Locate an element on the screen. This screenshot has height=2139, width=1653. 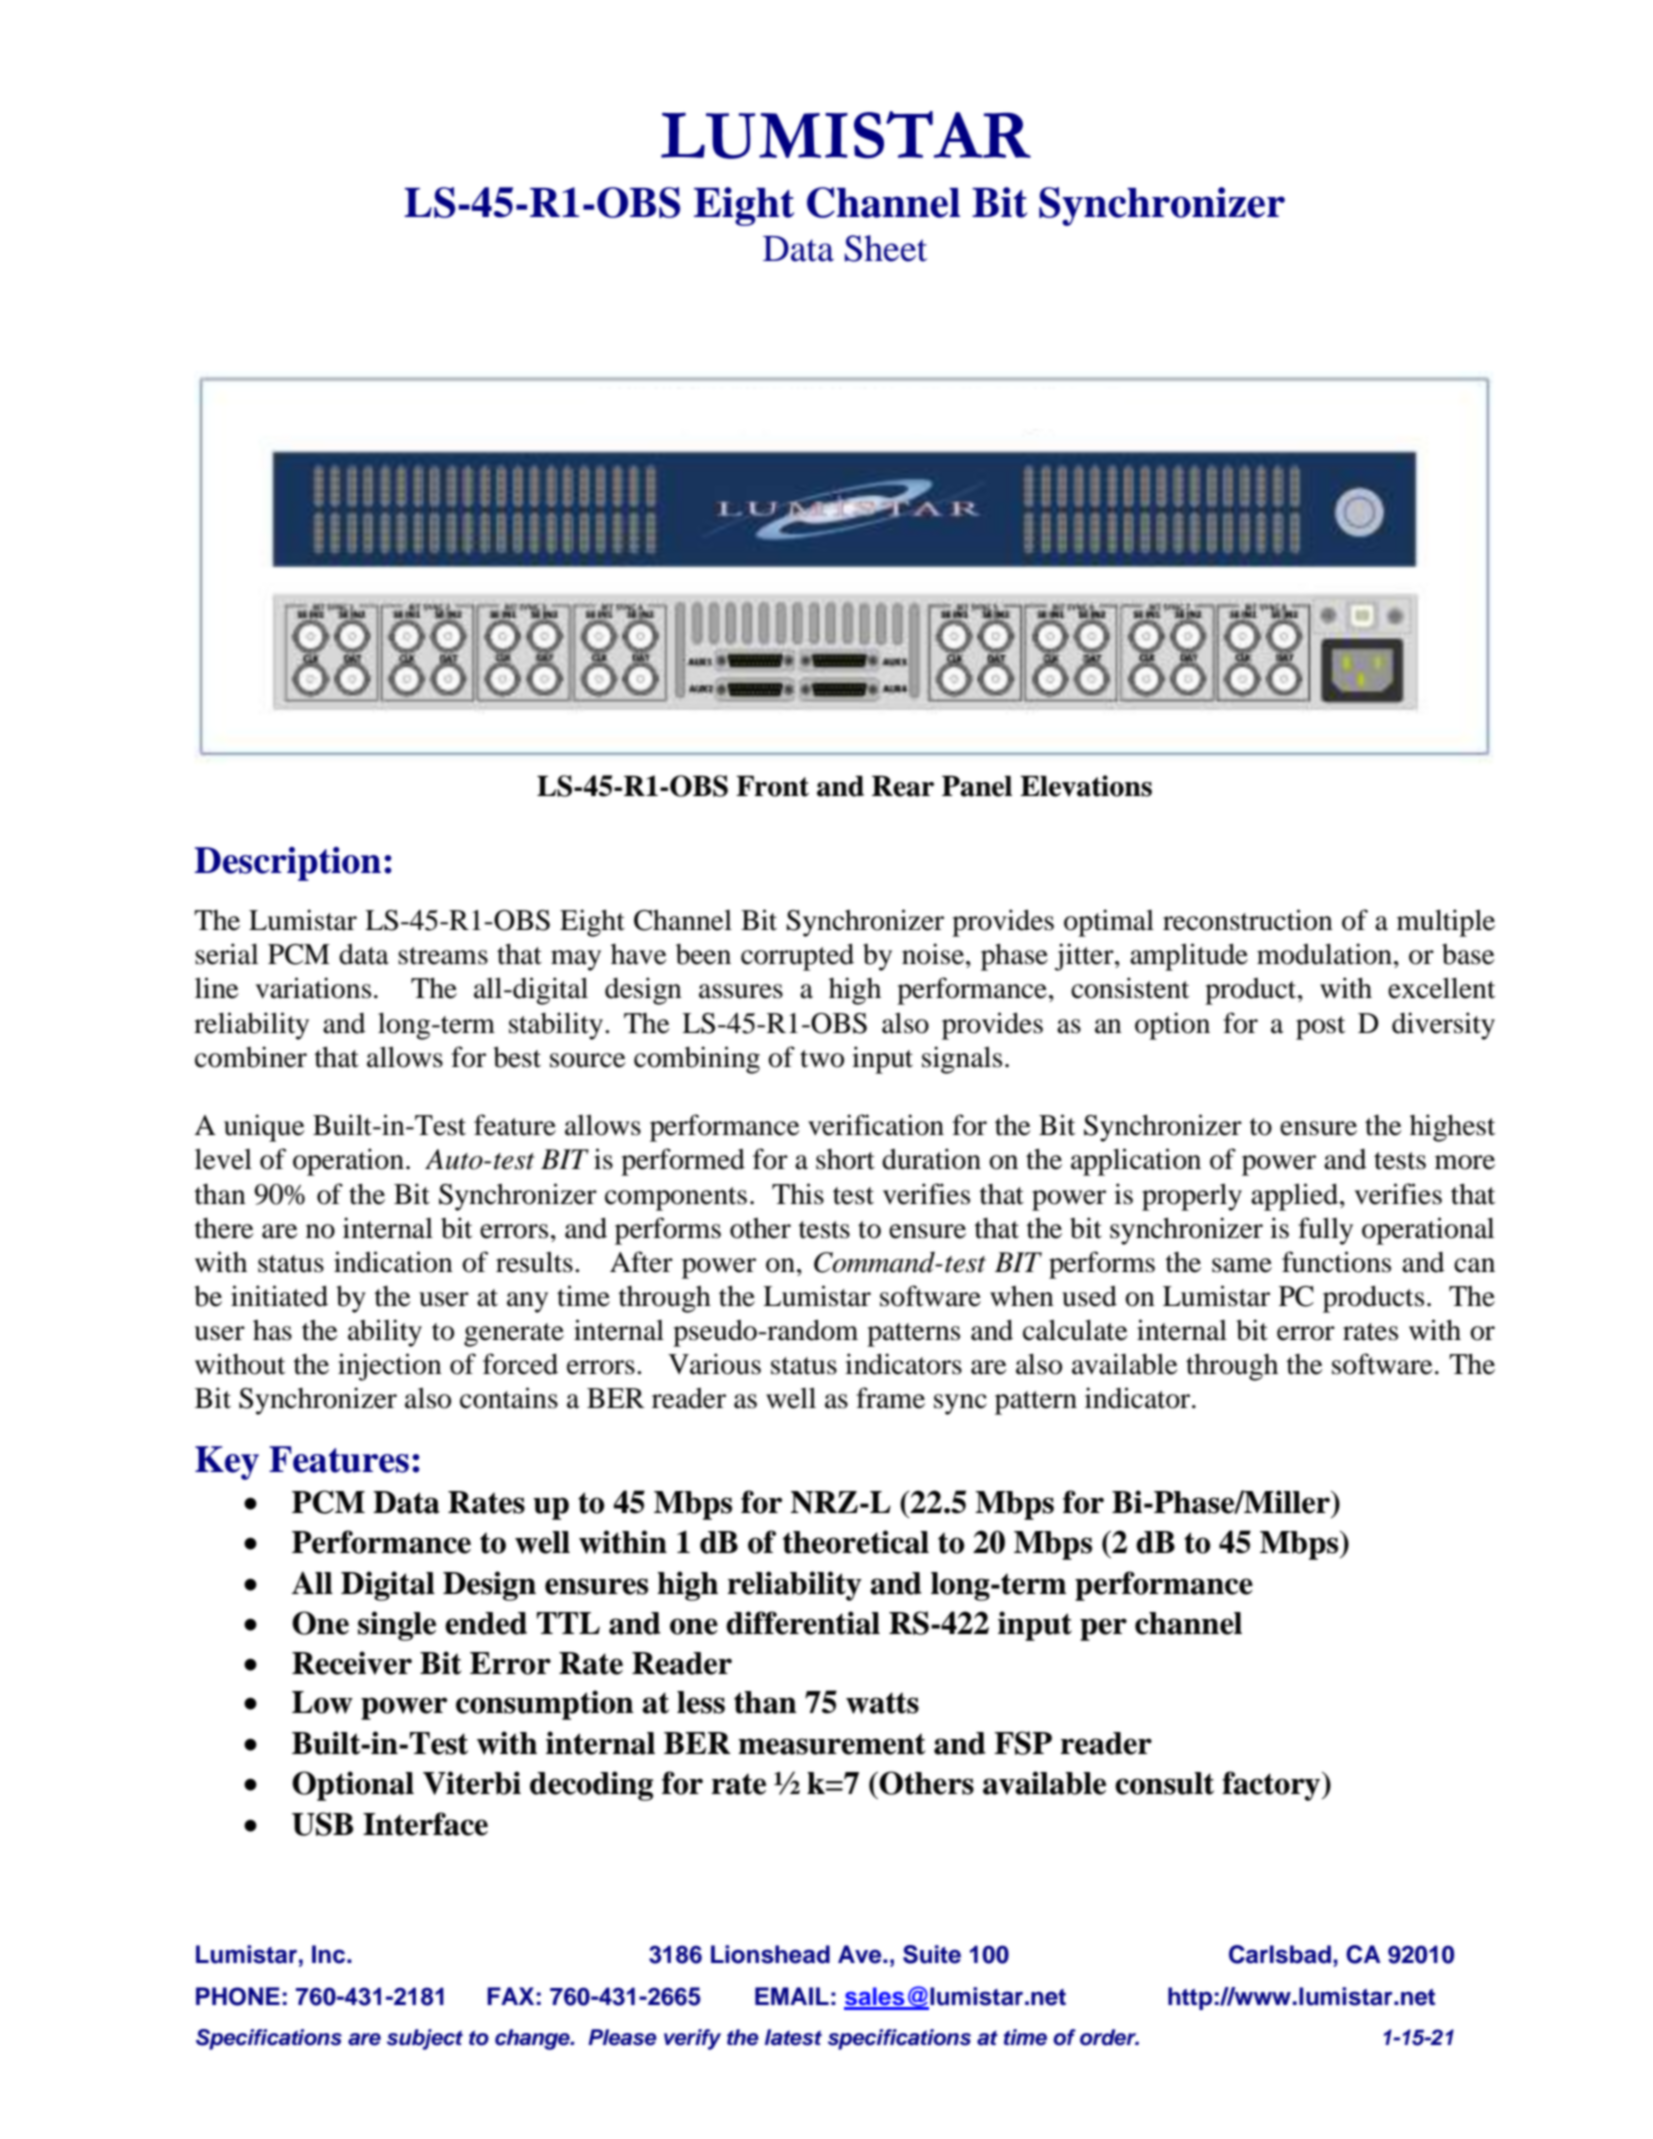
factory is located at coordinates (1272, 1786).
